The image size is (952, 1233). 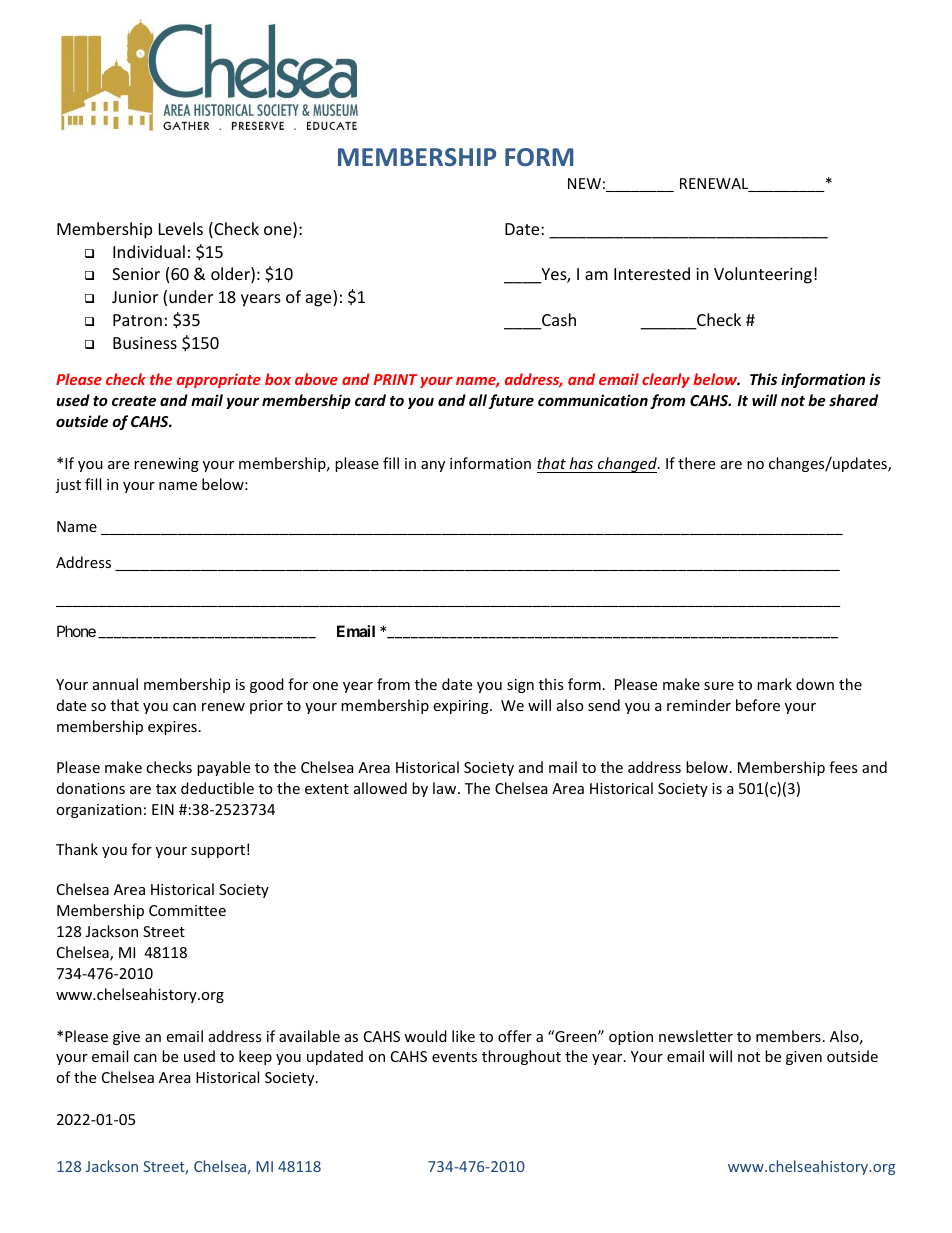 What do you see at coordinates (320, 300) in the document?
I see `age` at bounding box center [320, 300].
